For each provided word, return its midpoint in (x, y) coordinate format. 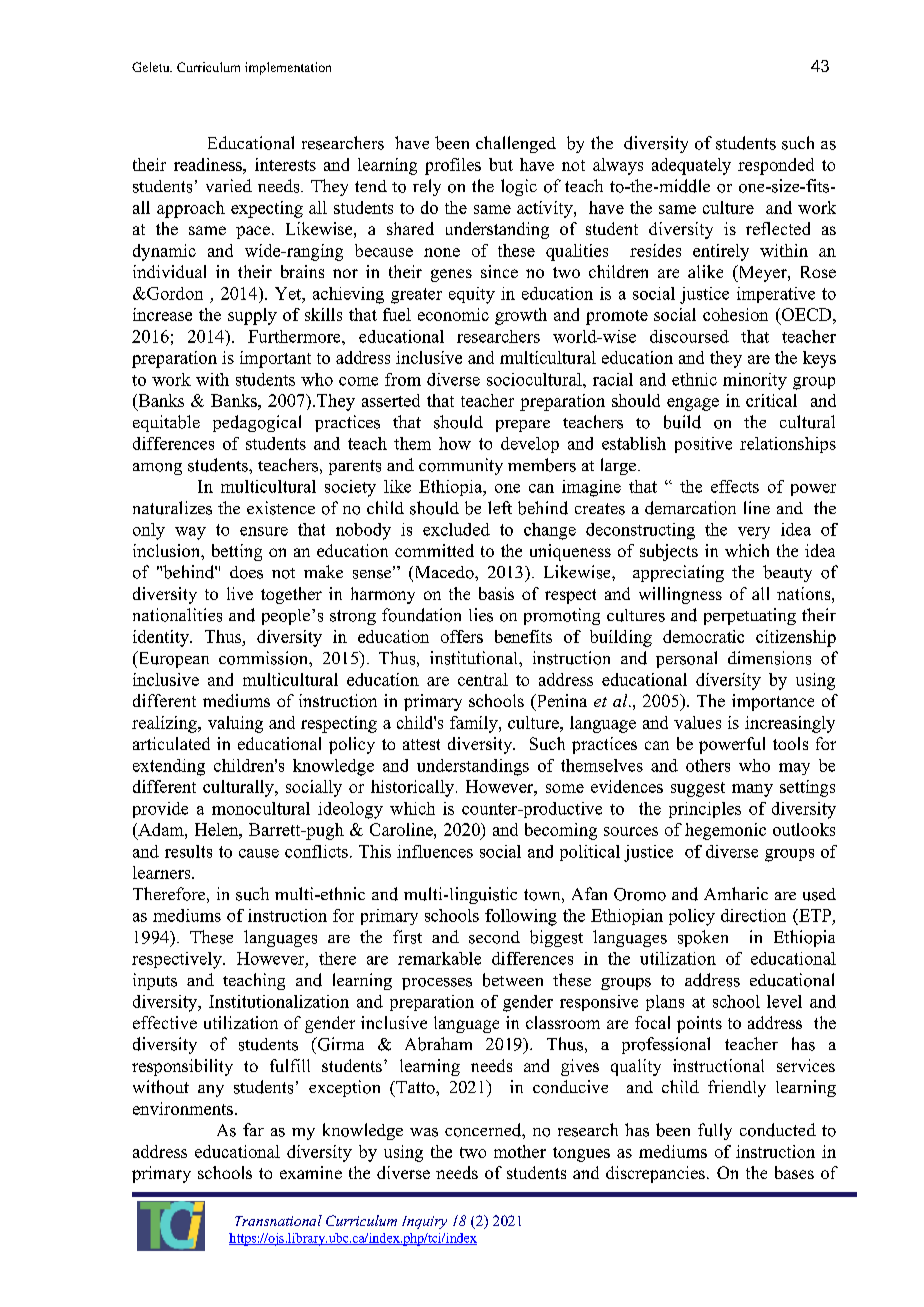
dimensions (769, 658)
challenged (516, 144)
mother (520, 1151)
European (172, 659)
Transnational (278, 1220)
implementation (288, 68)
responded (776, 166)
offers (462, 636)
